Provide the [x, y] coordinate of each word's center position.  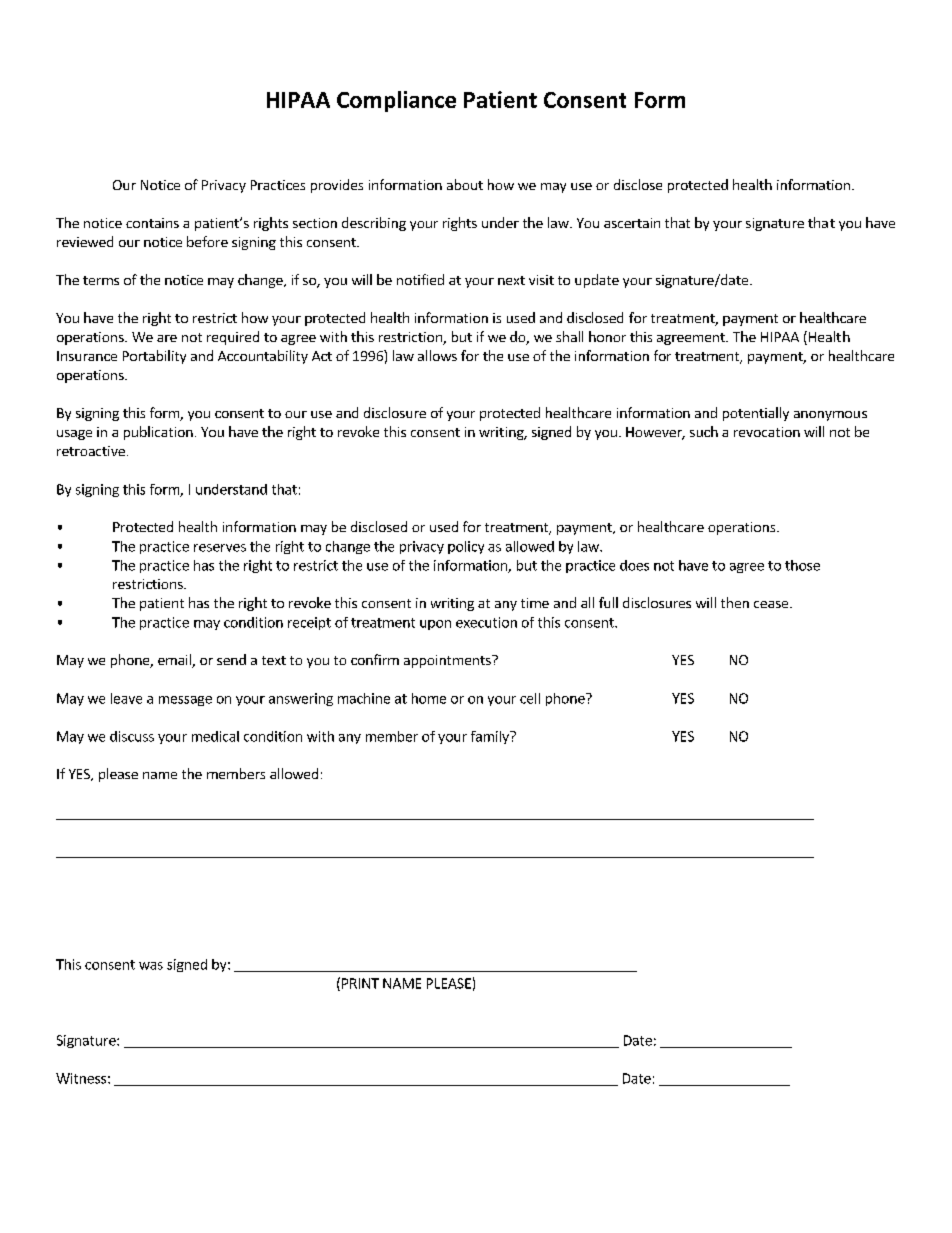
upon [435, 625]
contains [152, 223]
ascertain [632, 223]
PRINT [360, 983]
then [735, 602]
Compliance [396, 101]
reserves [220, 548]
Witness [81, 1078]
